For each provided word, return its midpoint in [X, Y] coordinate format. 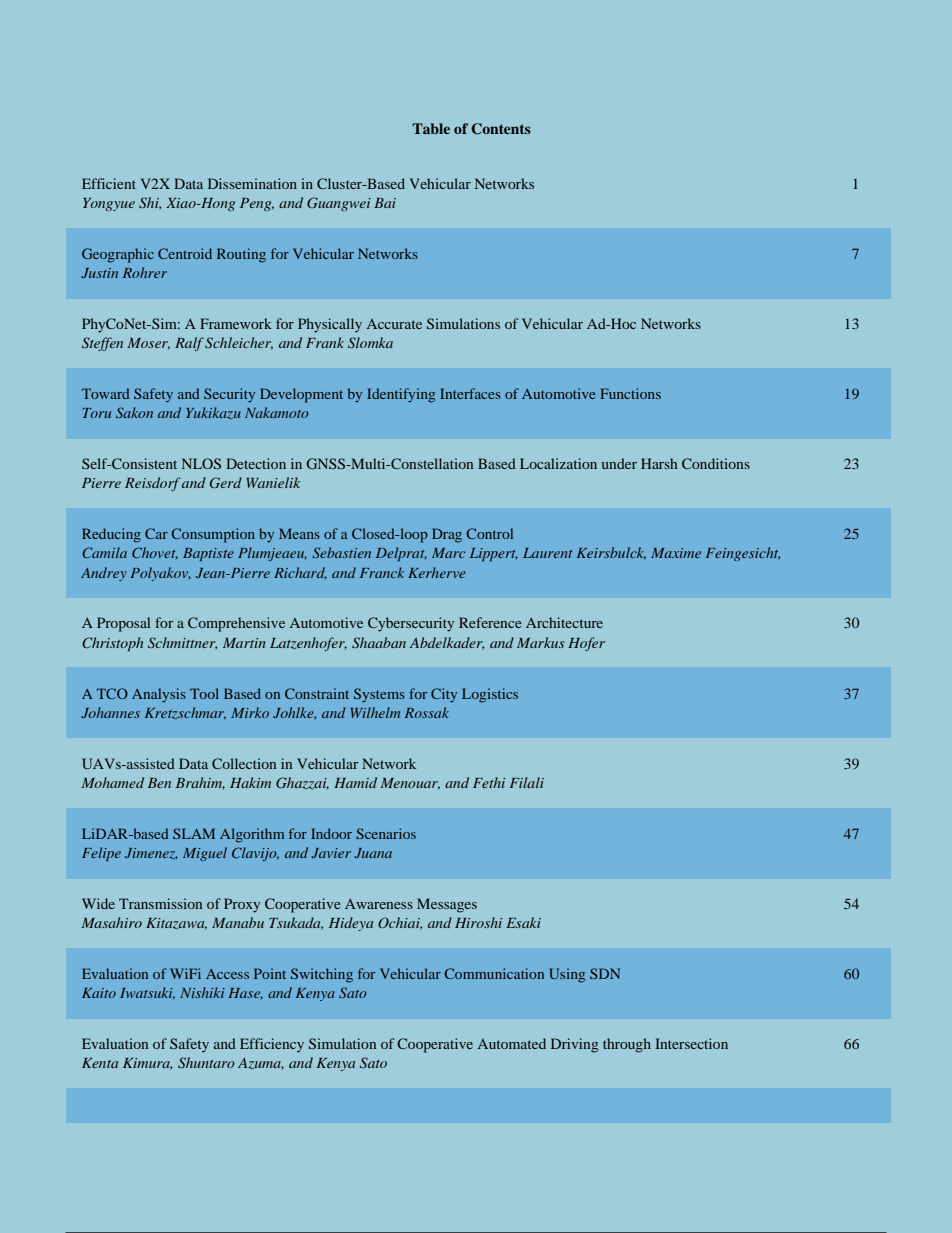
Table [431, 128]
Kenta [100, 1063]
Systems [379, 695]
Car [156, 533]
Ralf [189, 344]
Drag [447, 535]
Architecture [564, 622]
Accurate [394, 324]
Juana [373, 853]
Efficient [109, 183]
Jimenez [151, 853]
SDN [605, 973]
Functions [630, 393]
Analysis [159, 695]
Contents [501, 129]
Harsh [659, 463]
